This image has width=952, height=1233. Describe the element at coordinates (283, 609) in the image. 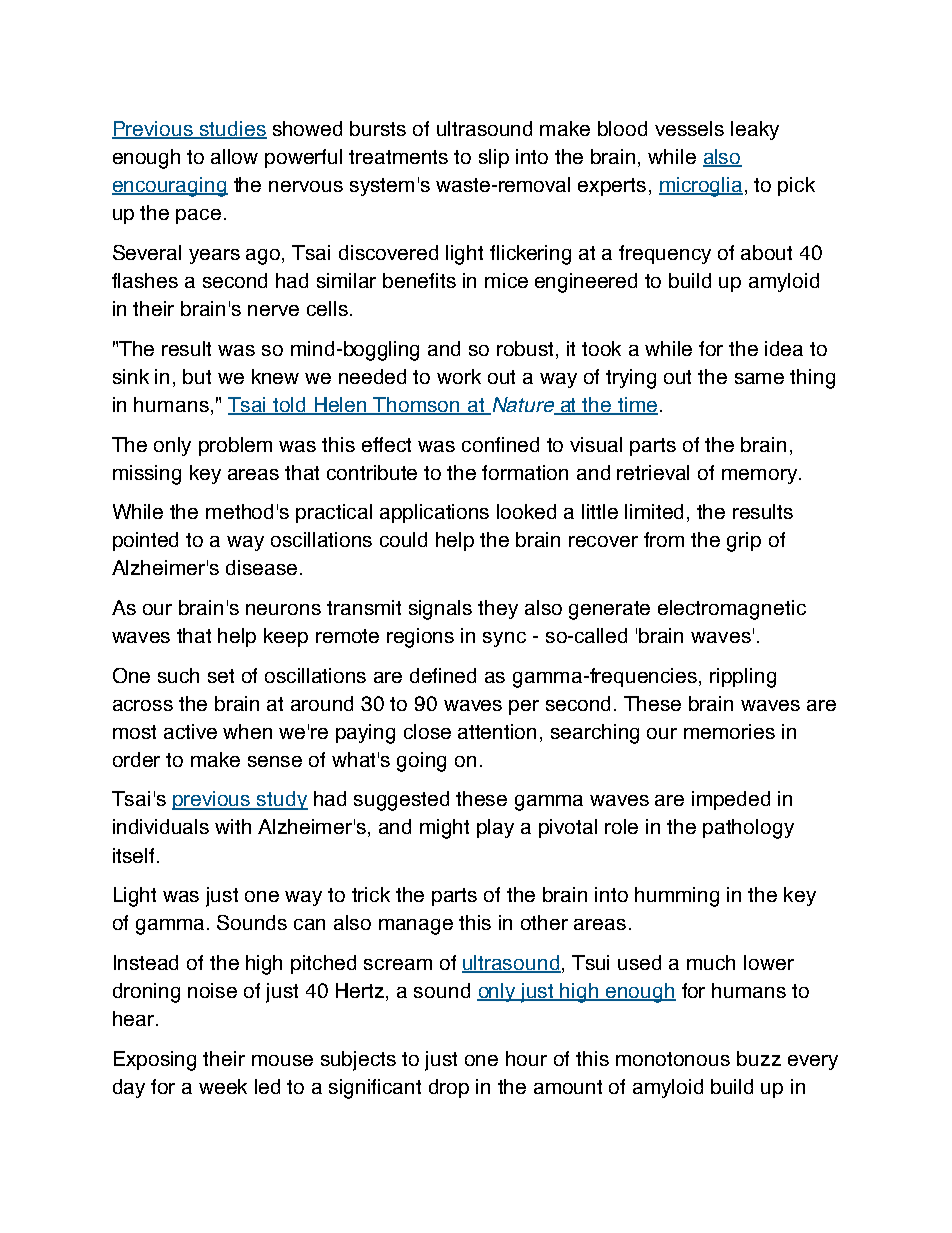

I see `neurons` at that location.
